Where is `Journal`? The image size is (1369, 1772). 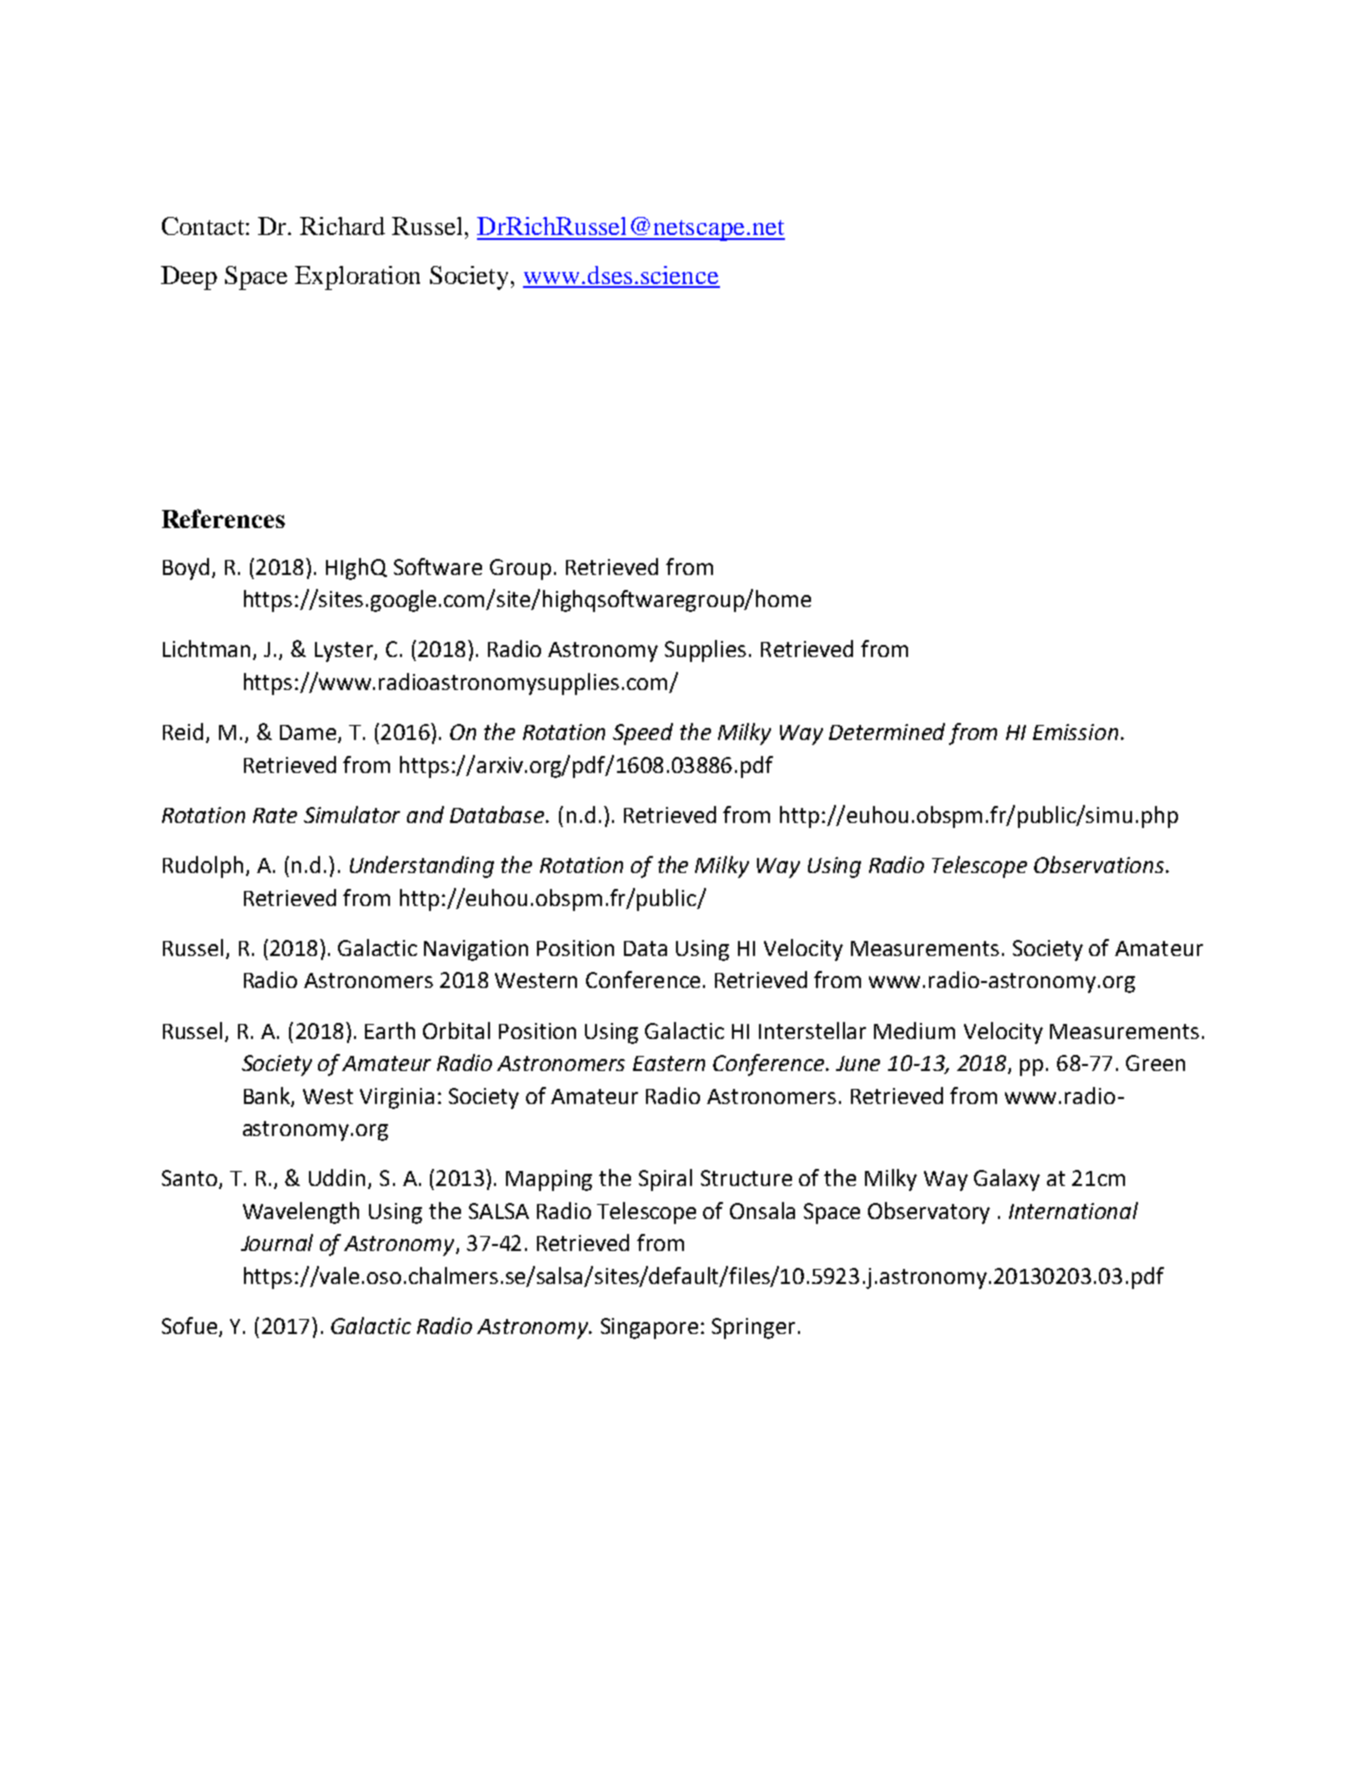
Journal is located at coordinates (277, 1242).
